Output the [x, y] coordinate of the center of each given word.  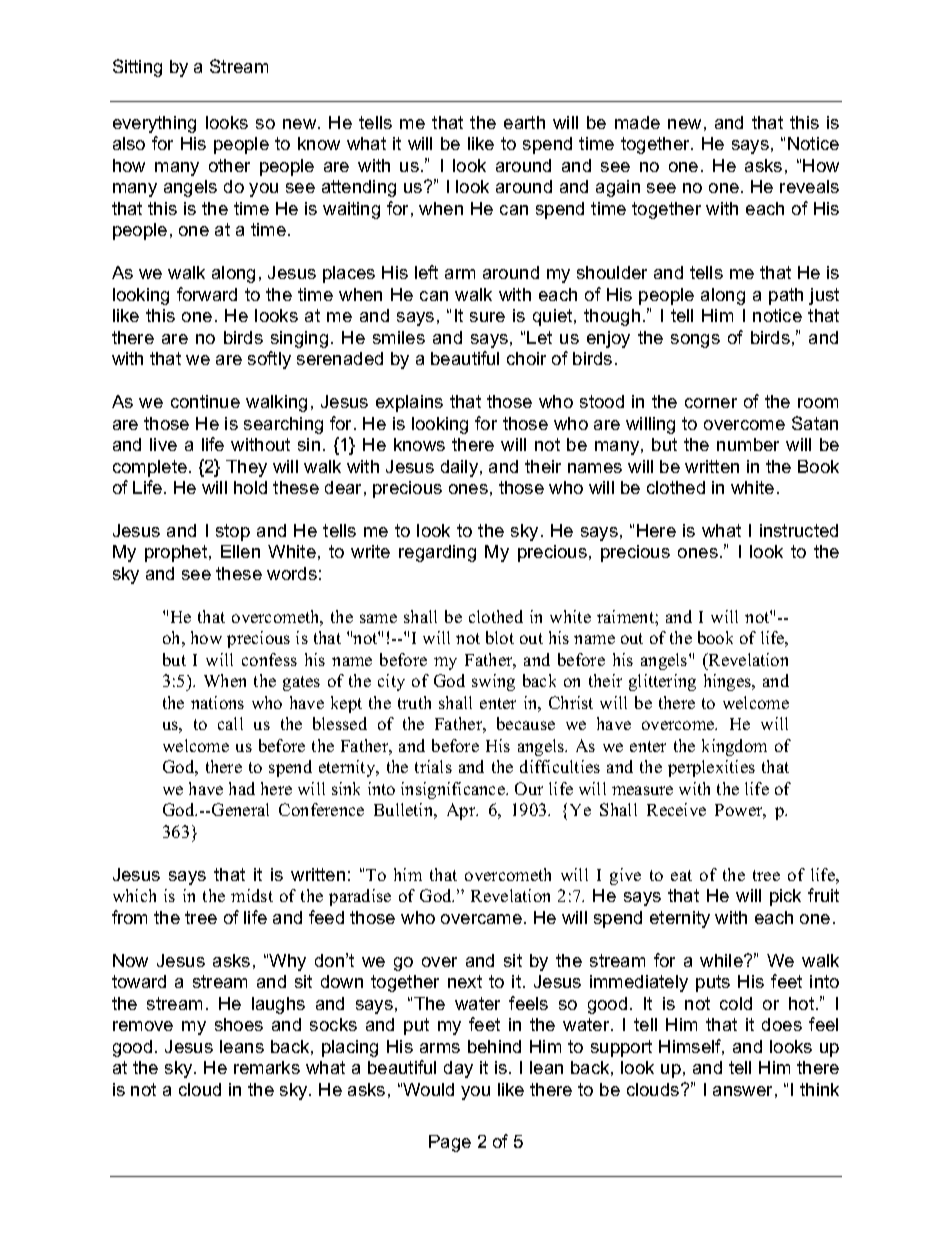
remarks [267, 1067]
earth [524, 122]
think [819, 1089]
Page [450, 1143]
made [637, 122]
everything [154, 124]
